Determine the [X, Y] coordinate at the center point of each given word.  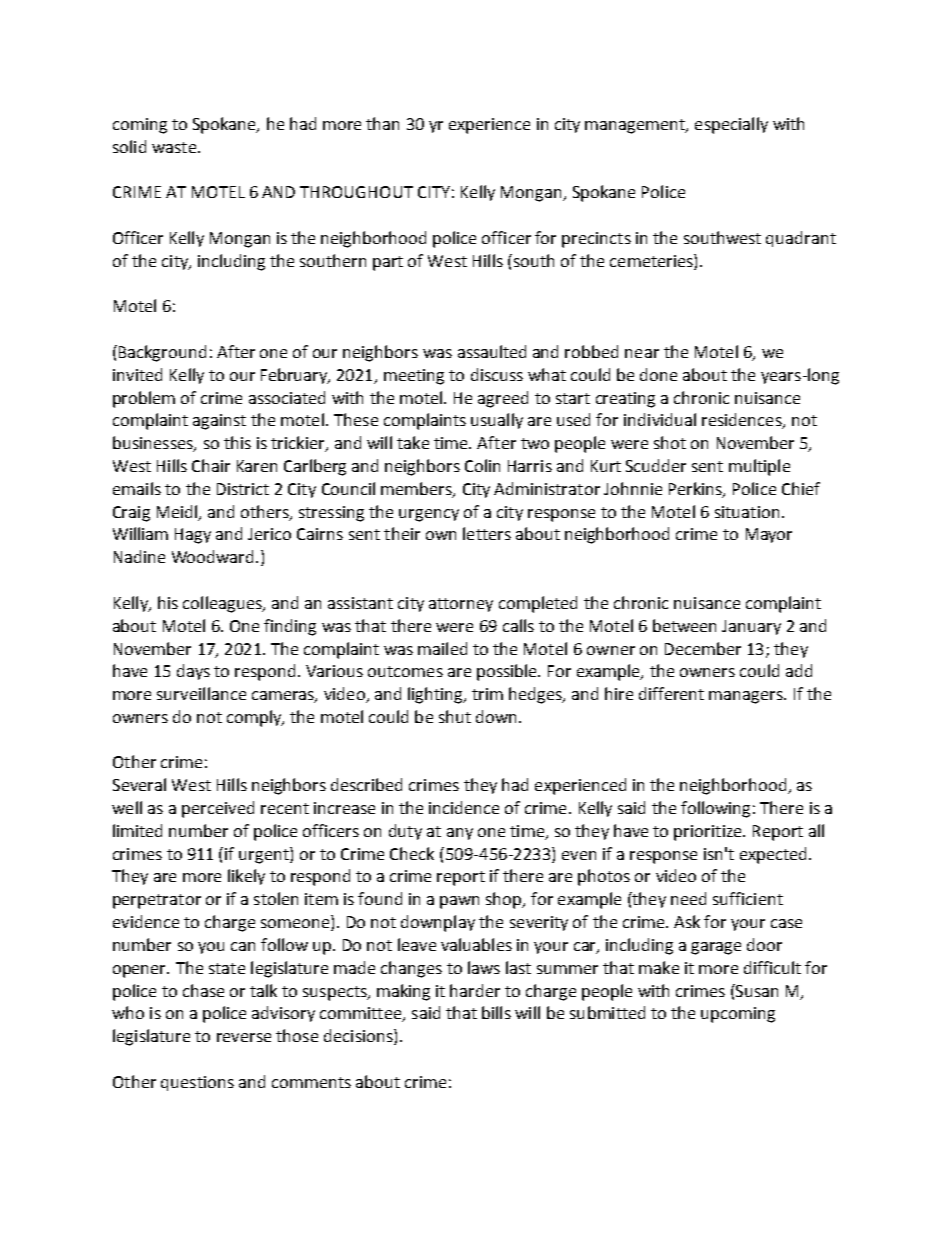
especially [731, 125]
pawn [459, 902]
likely [246, 877]
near [642, 353]
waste [175, 147]
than [382, 123]
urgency [429, 515]
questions [197, 1083]
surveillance [201, 693]
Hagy [193, 536]
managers [747, 697]
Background [162, 353]
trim [487, 694]
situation [747, 512]
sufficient [748, 898]
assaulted [492, 351]
